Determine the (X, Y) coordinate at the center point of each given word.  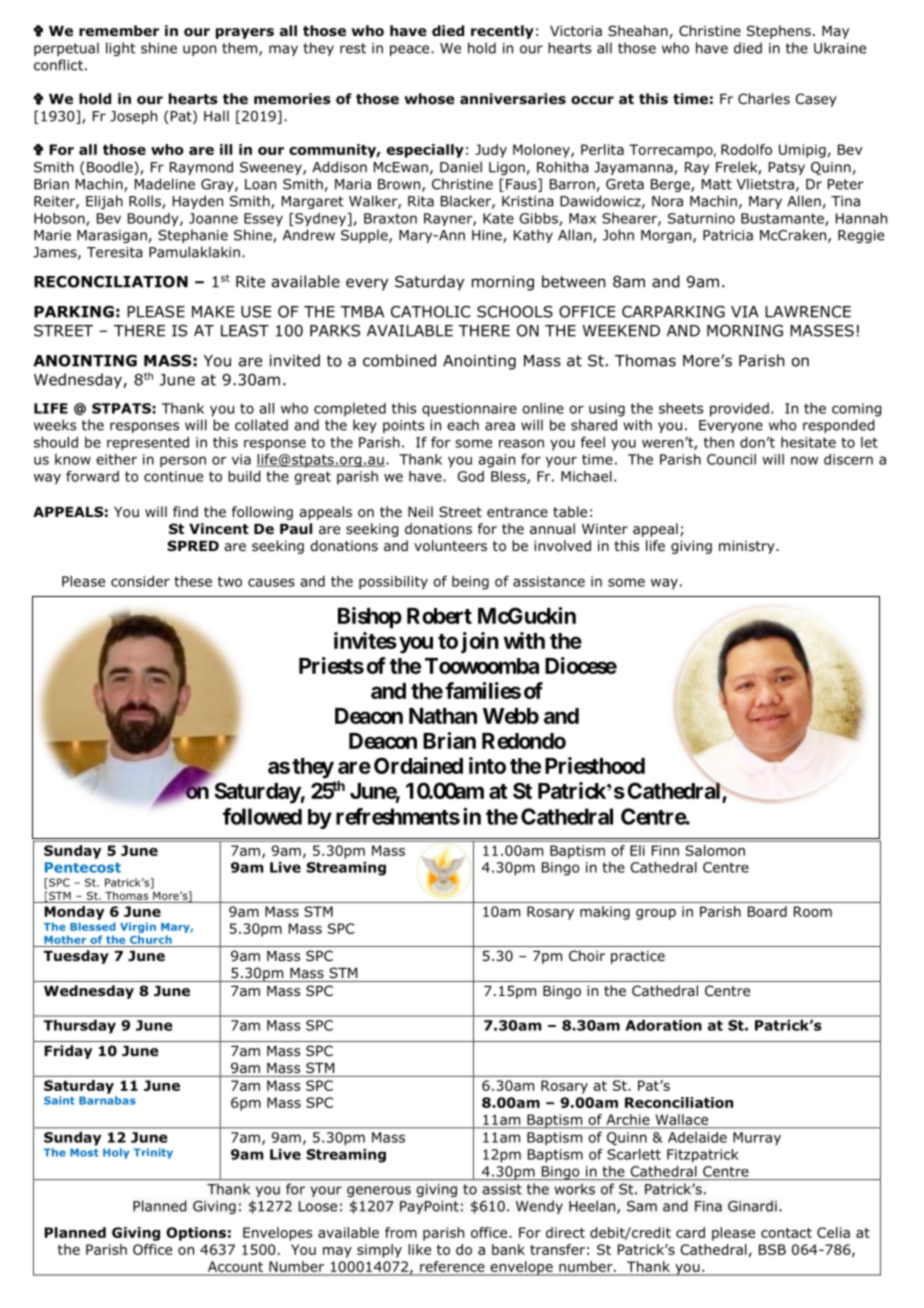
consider (140, 581)
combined (399, 360)
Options (196, 1234)
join (480, 642)
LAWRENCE (808, 312)
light (121, 49)
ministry (748, 547)
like (419, 1249)
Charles (764, 98)
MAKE (213, 312)
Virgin (138, 927)
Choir (587, 956)
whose (429, 99)
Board (767, 911)
